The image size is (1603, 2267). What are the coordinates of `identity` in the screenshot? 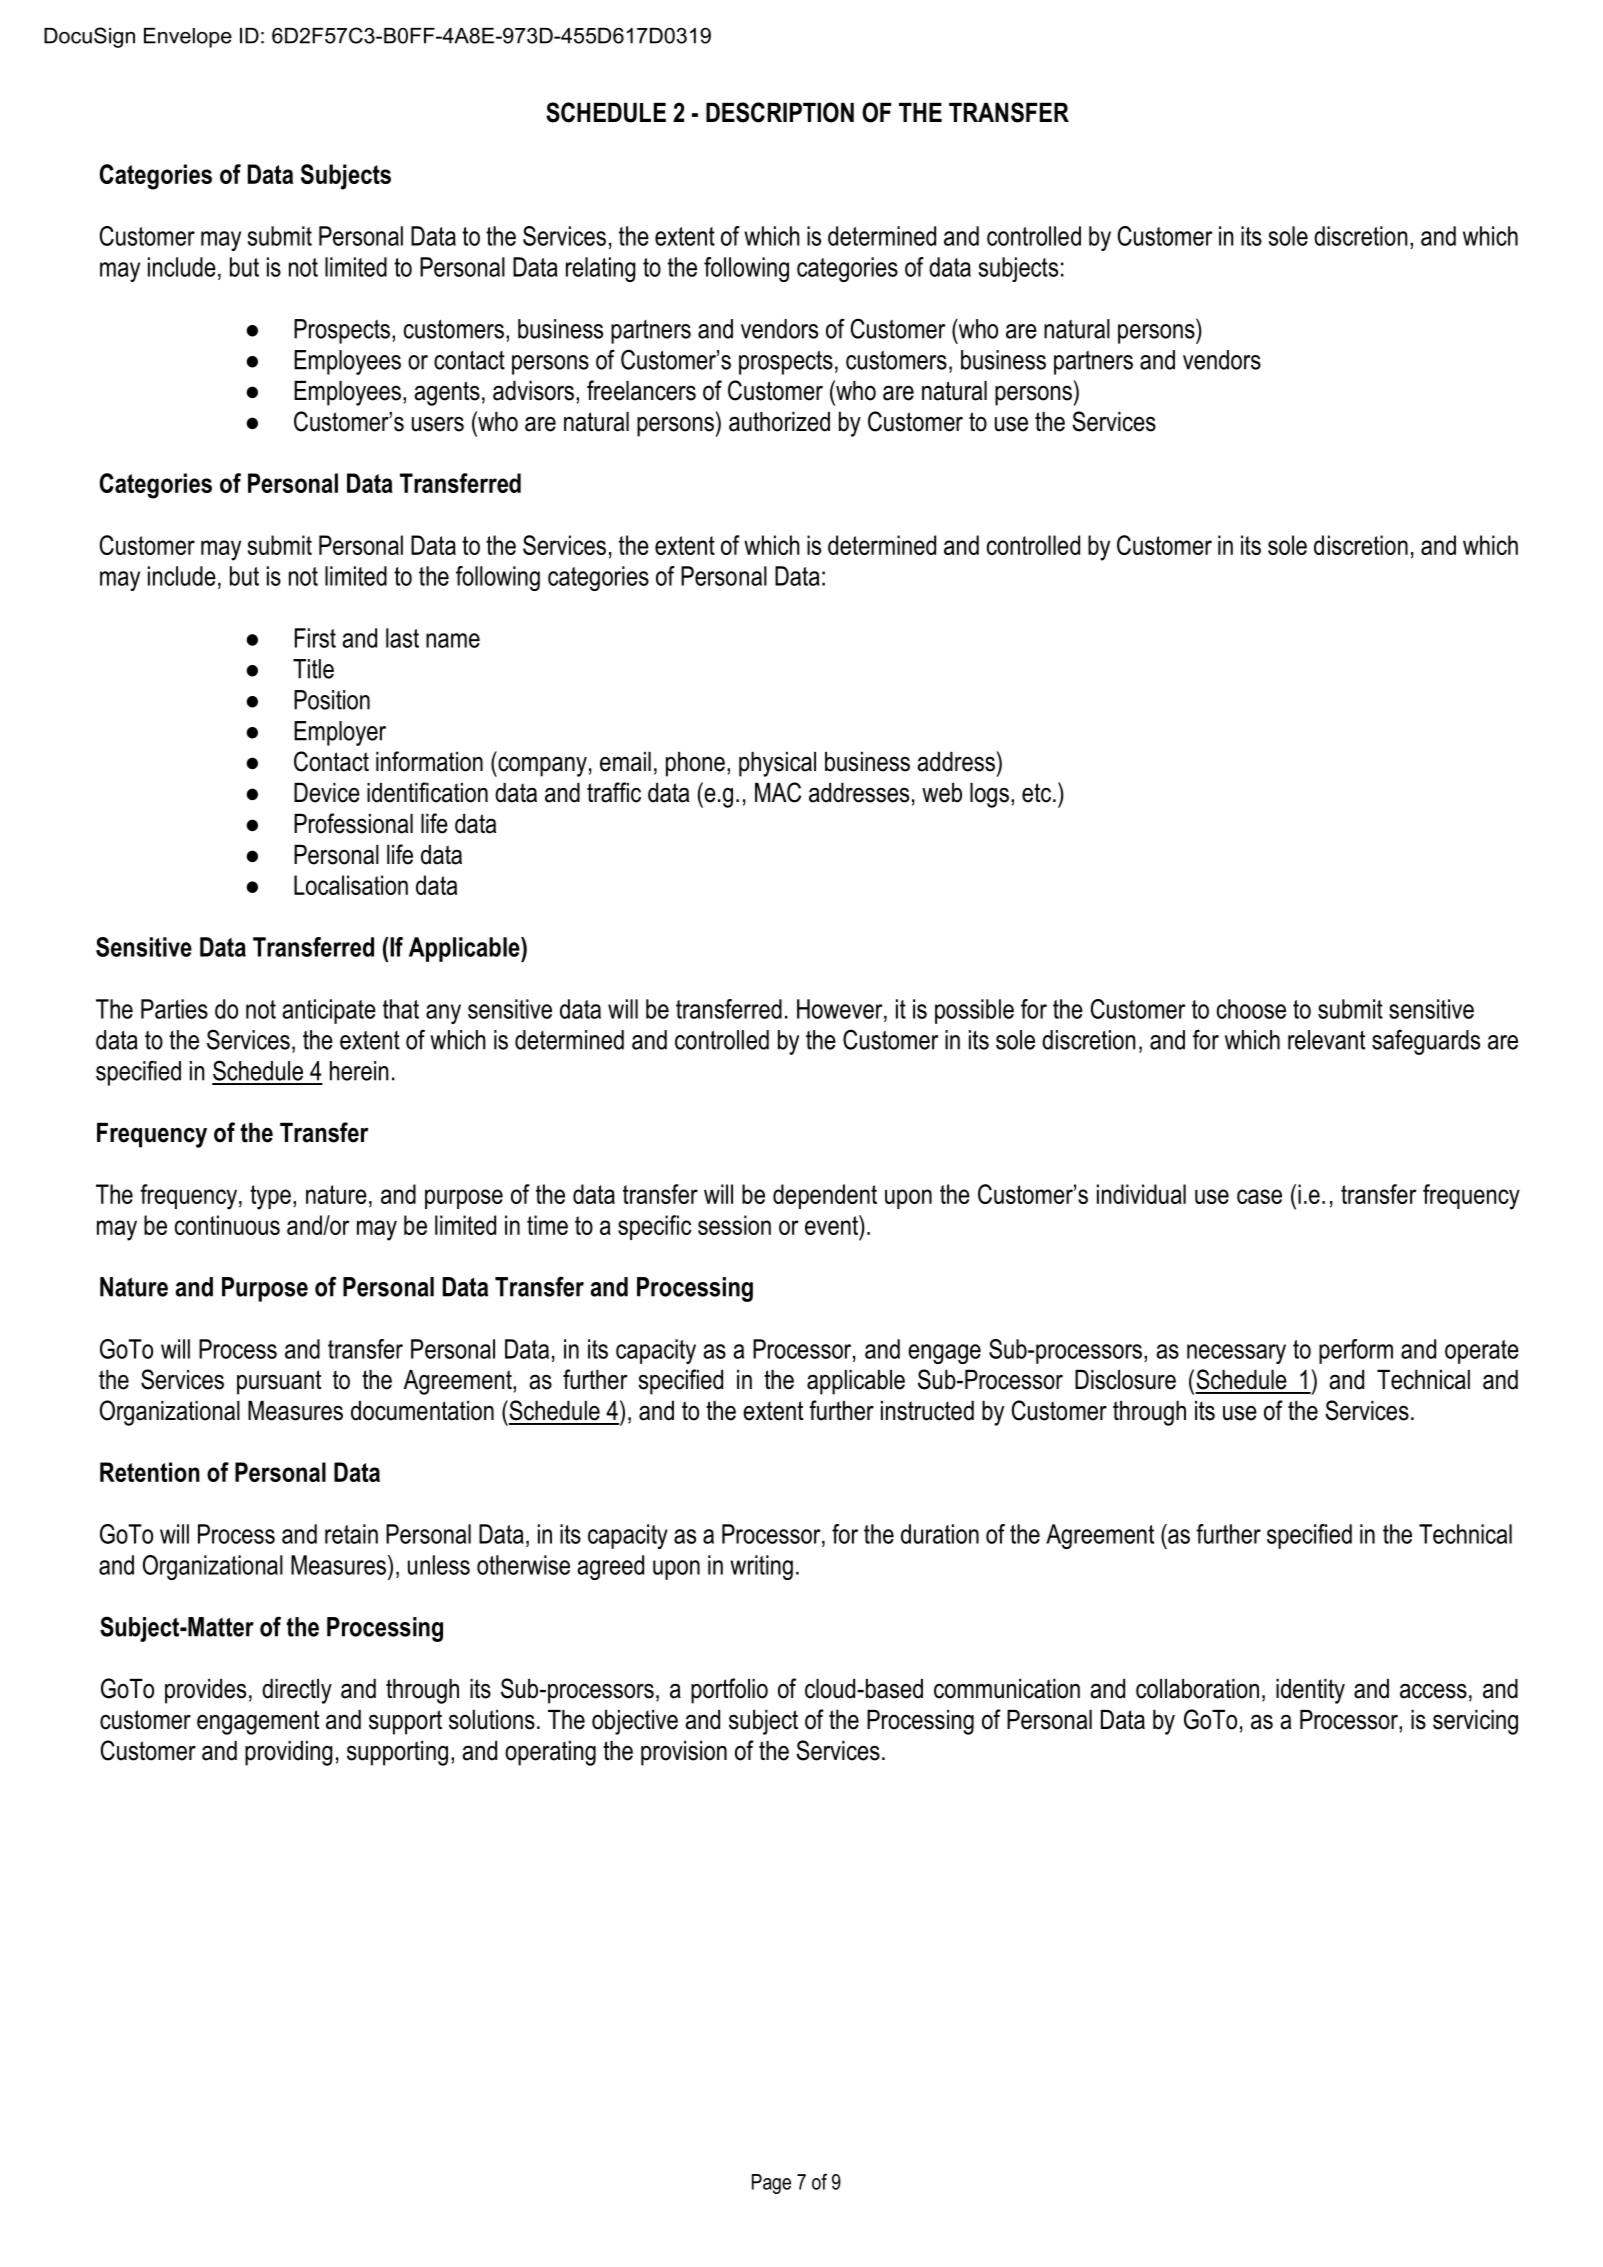 It's located at (1310, 1691).
